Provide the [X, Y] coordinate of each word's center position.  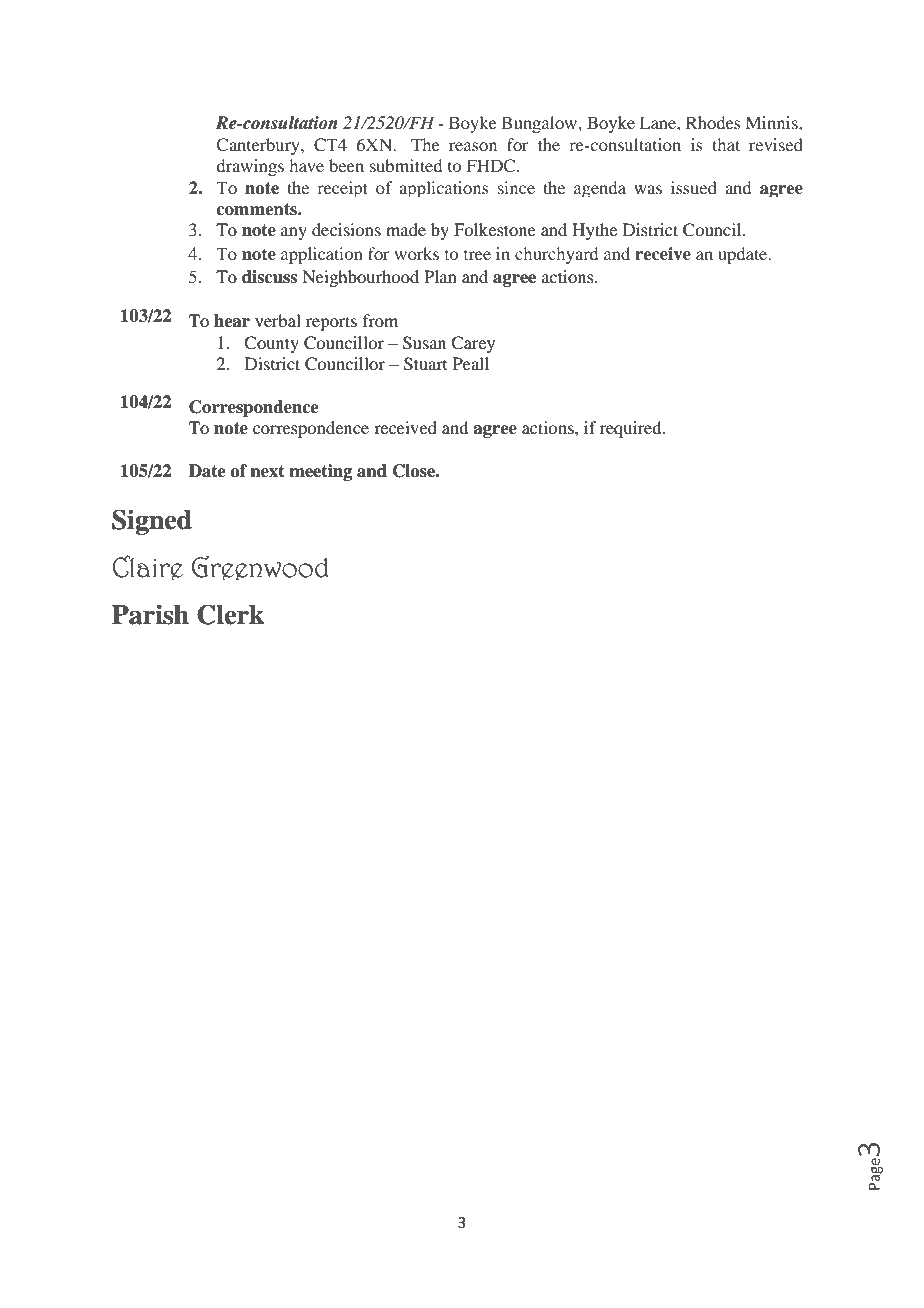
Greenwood [259, 567]
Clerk [231, 614]
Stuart [425, 364]
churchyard [556, 255]
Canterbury [259, 146]
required [632, 429]
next [267, 471]
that [726, 144]
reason [473, 146]
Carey [473, 344]
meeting [320, 472]
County [271, 344]
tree [477, 255]
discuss [269, 277]
